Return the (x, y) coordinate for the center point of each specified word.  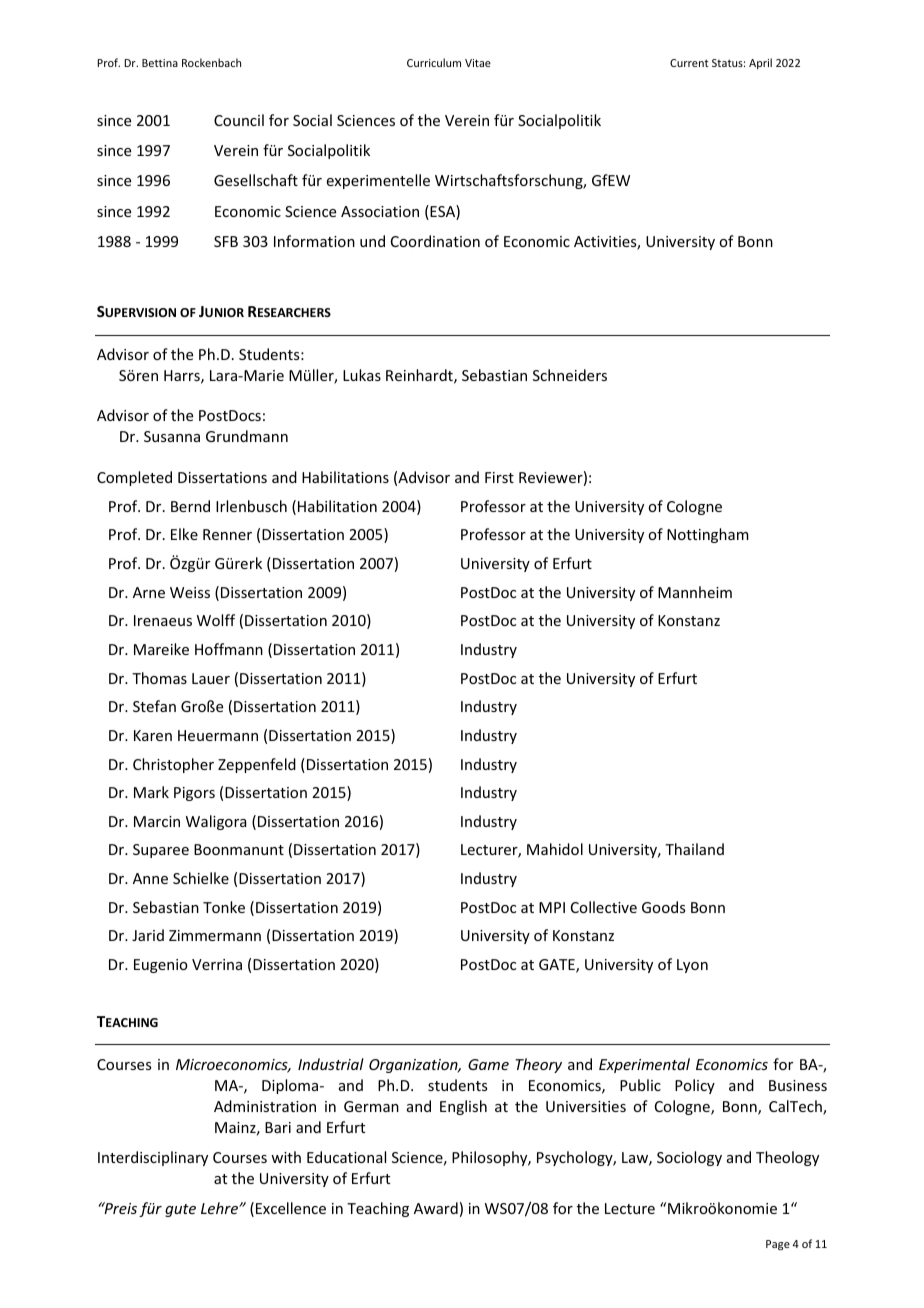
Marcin (157, 821)
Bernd (190, 506)
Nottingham (708, 535)
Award (436, 1208)
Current (689, 63)
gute (180, 1210)
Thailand (694, 849)
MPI (552, 907)
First (499, 477)
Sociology (689, 1158)
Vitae (478, 63)
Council (239, 120)
